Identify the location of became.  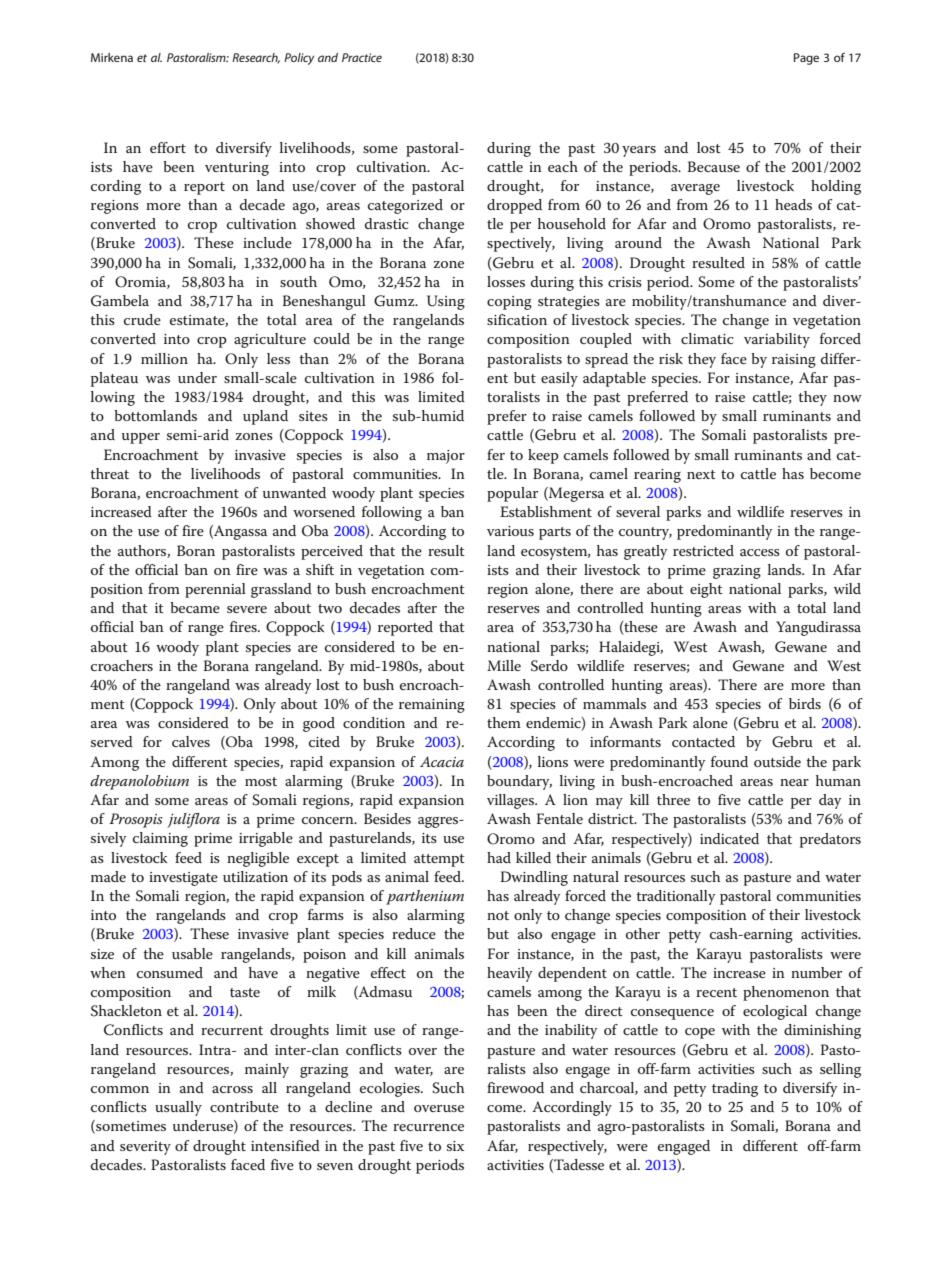
(195, 607).
